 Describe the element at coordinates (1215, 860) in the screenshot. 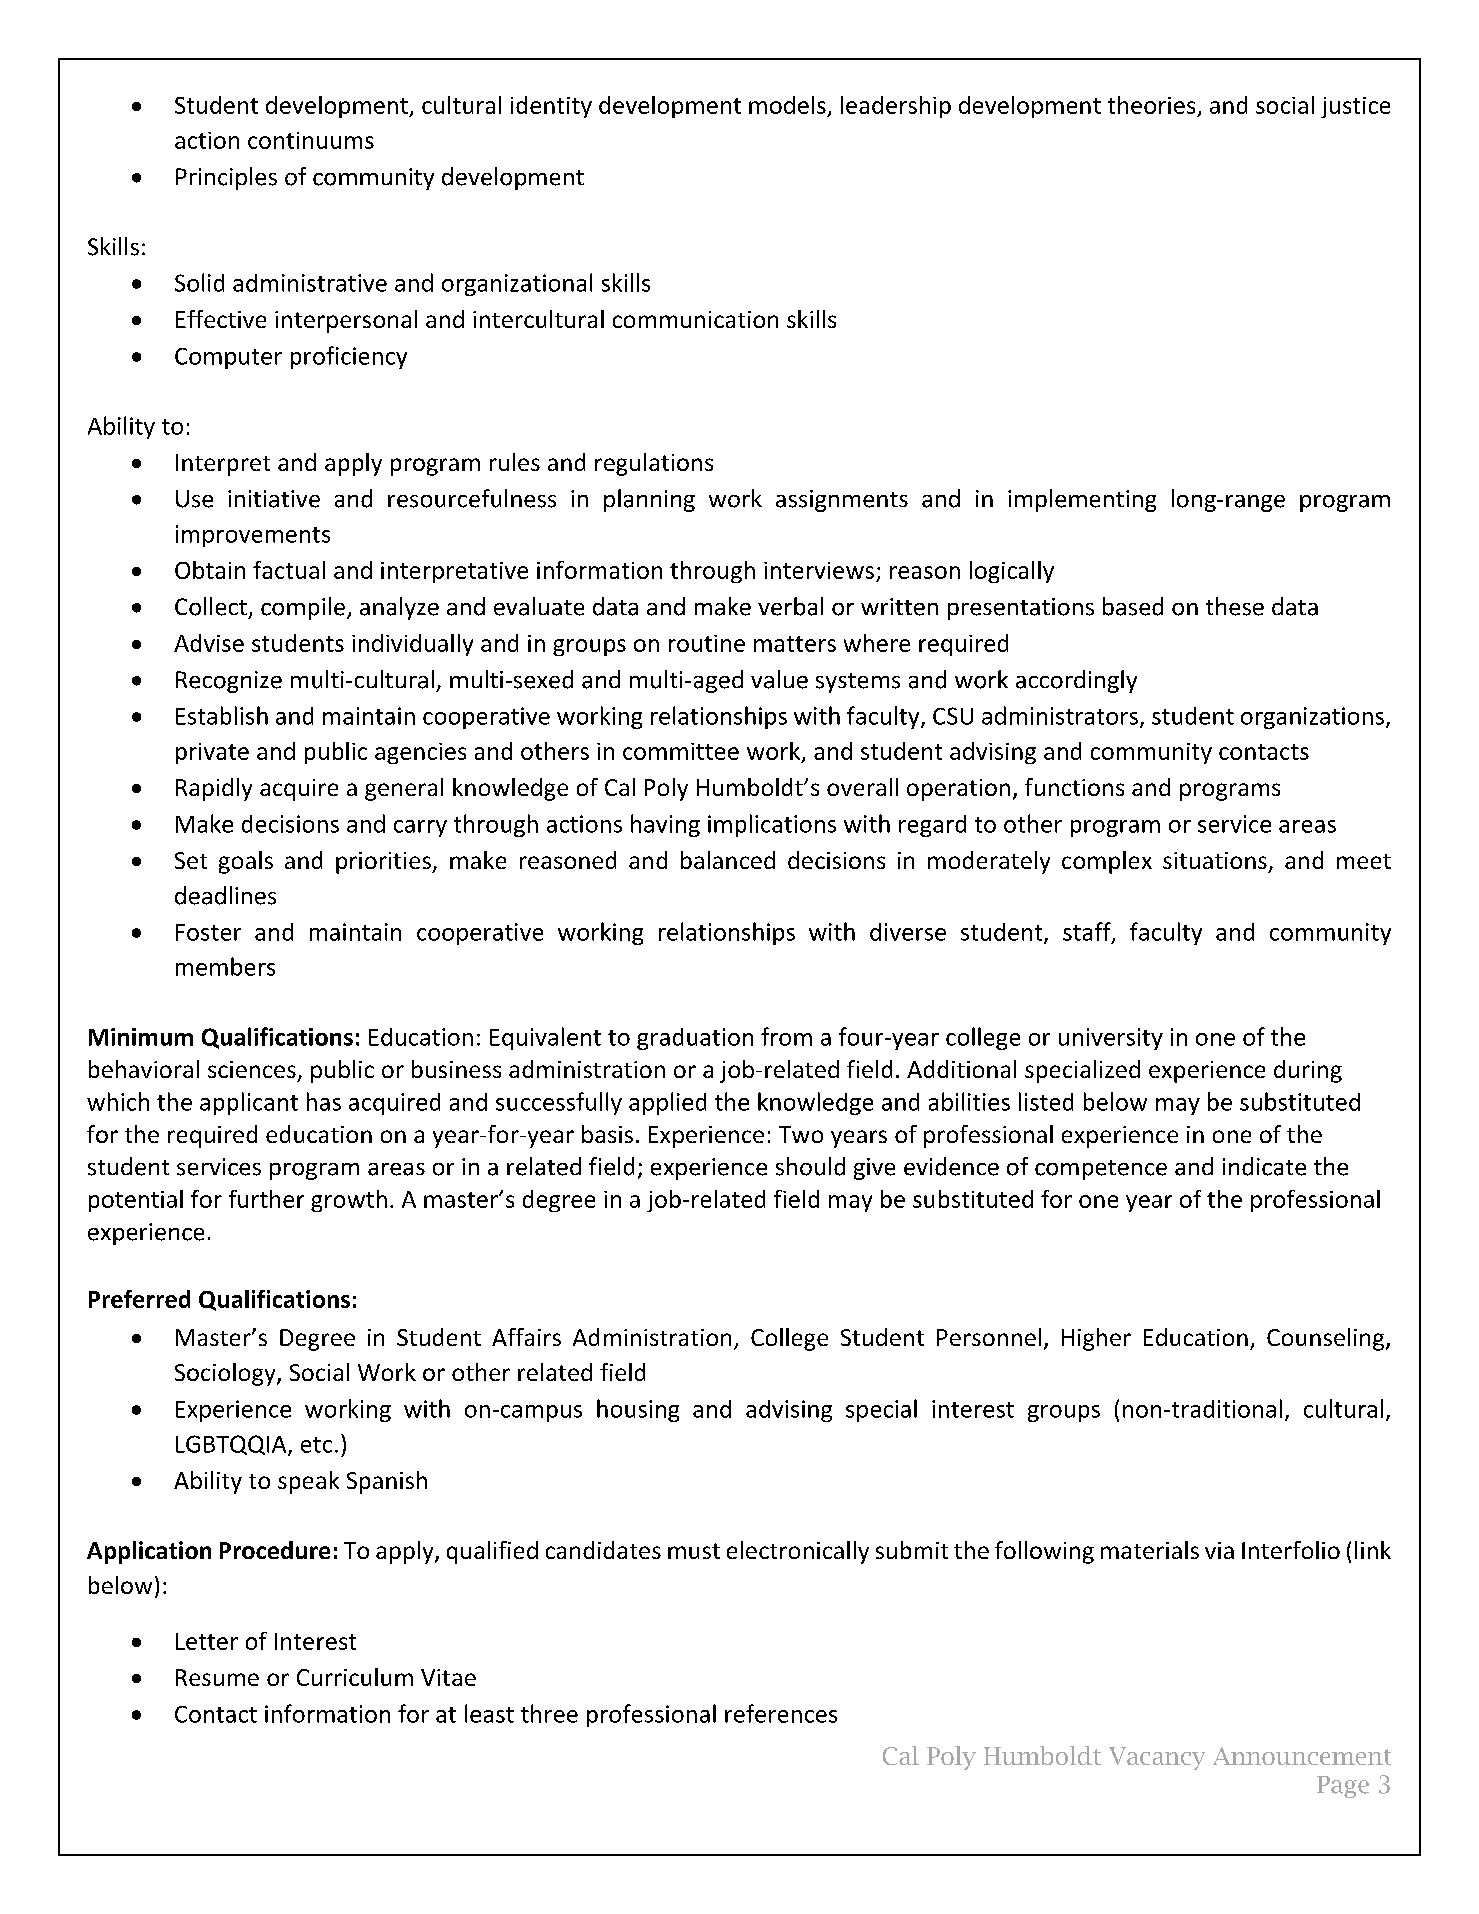

I see `situations` at that location.
